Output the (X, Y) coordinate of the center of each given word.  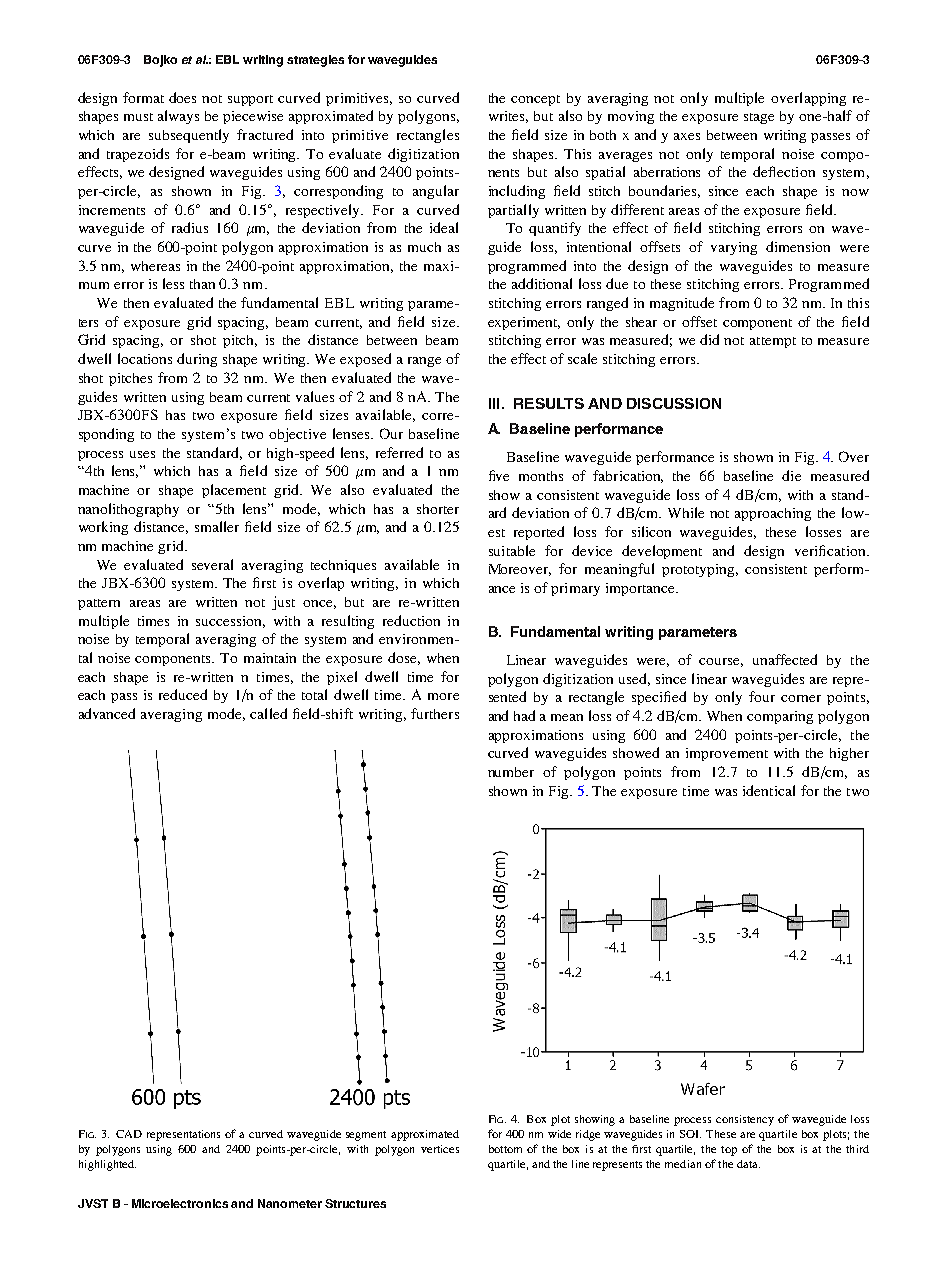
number (511, 772)
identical (769, 790)
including (517, 192)
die (791, 475)
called (268, 713)
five (499, 475)
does (182, 97)
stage (759, 118)
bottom (505, 1149)
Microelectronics (180, 1203)
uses (142, 454)
